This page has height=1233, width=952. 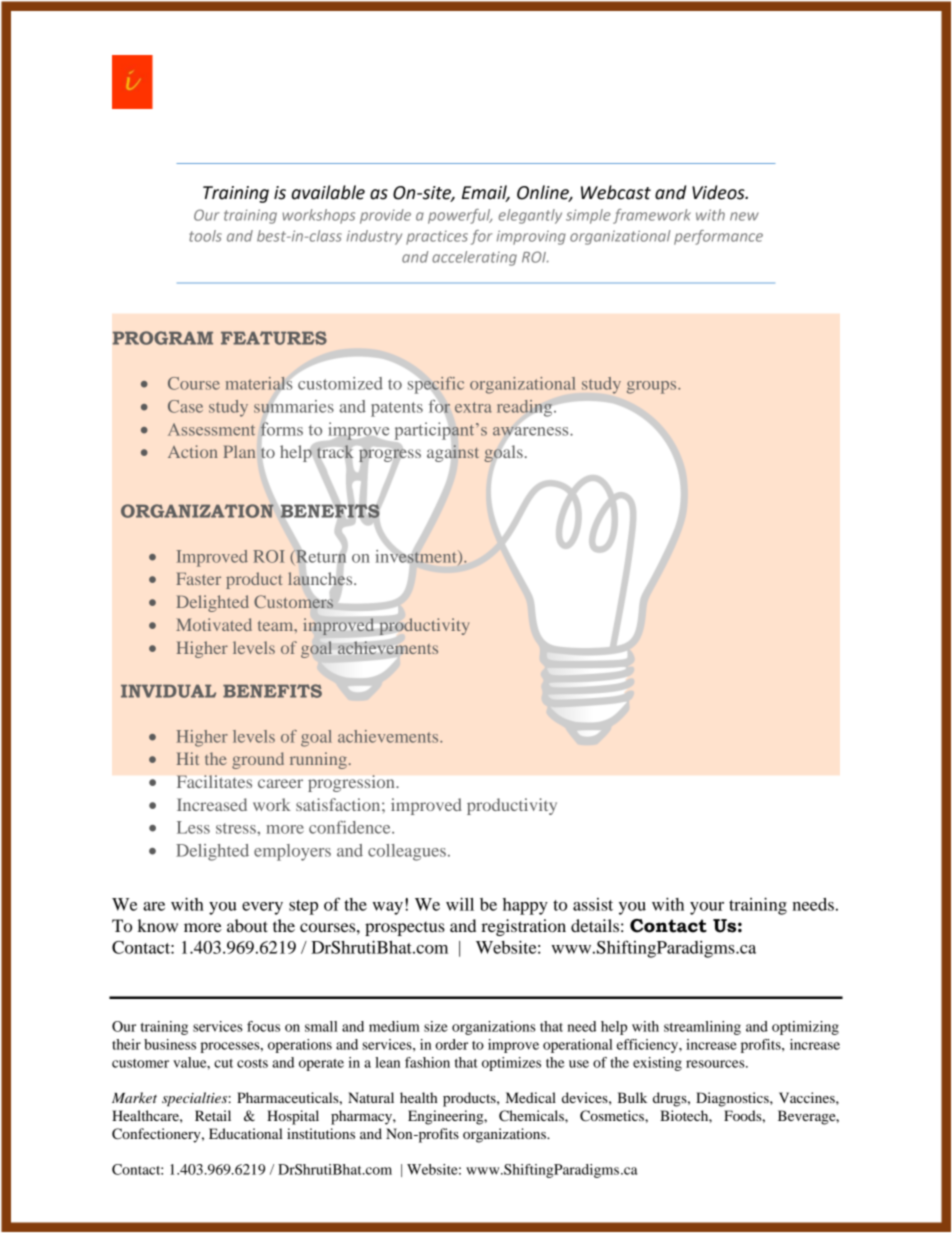 I want to click on Retail, so click(x=213, y=1115).
